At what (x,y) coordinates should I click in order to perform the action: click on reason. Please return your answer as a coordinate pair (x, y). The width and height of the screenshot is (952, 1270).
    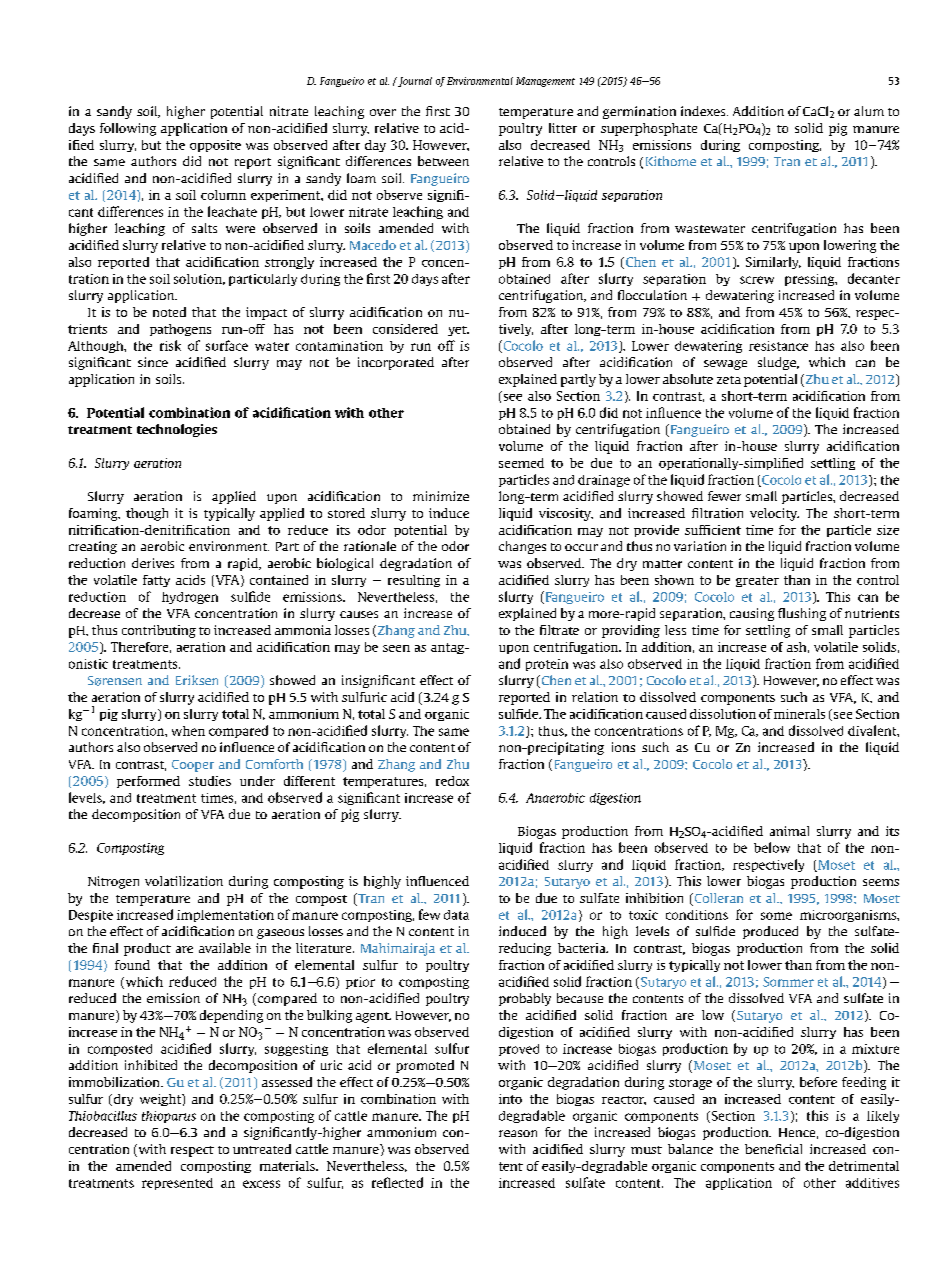
    Looking at the image, I should click on (518, 1133).
